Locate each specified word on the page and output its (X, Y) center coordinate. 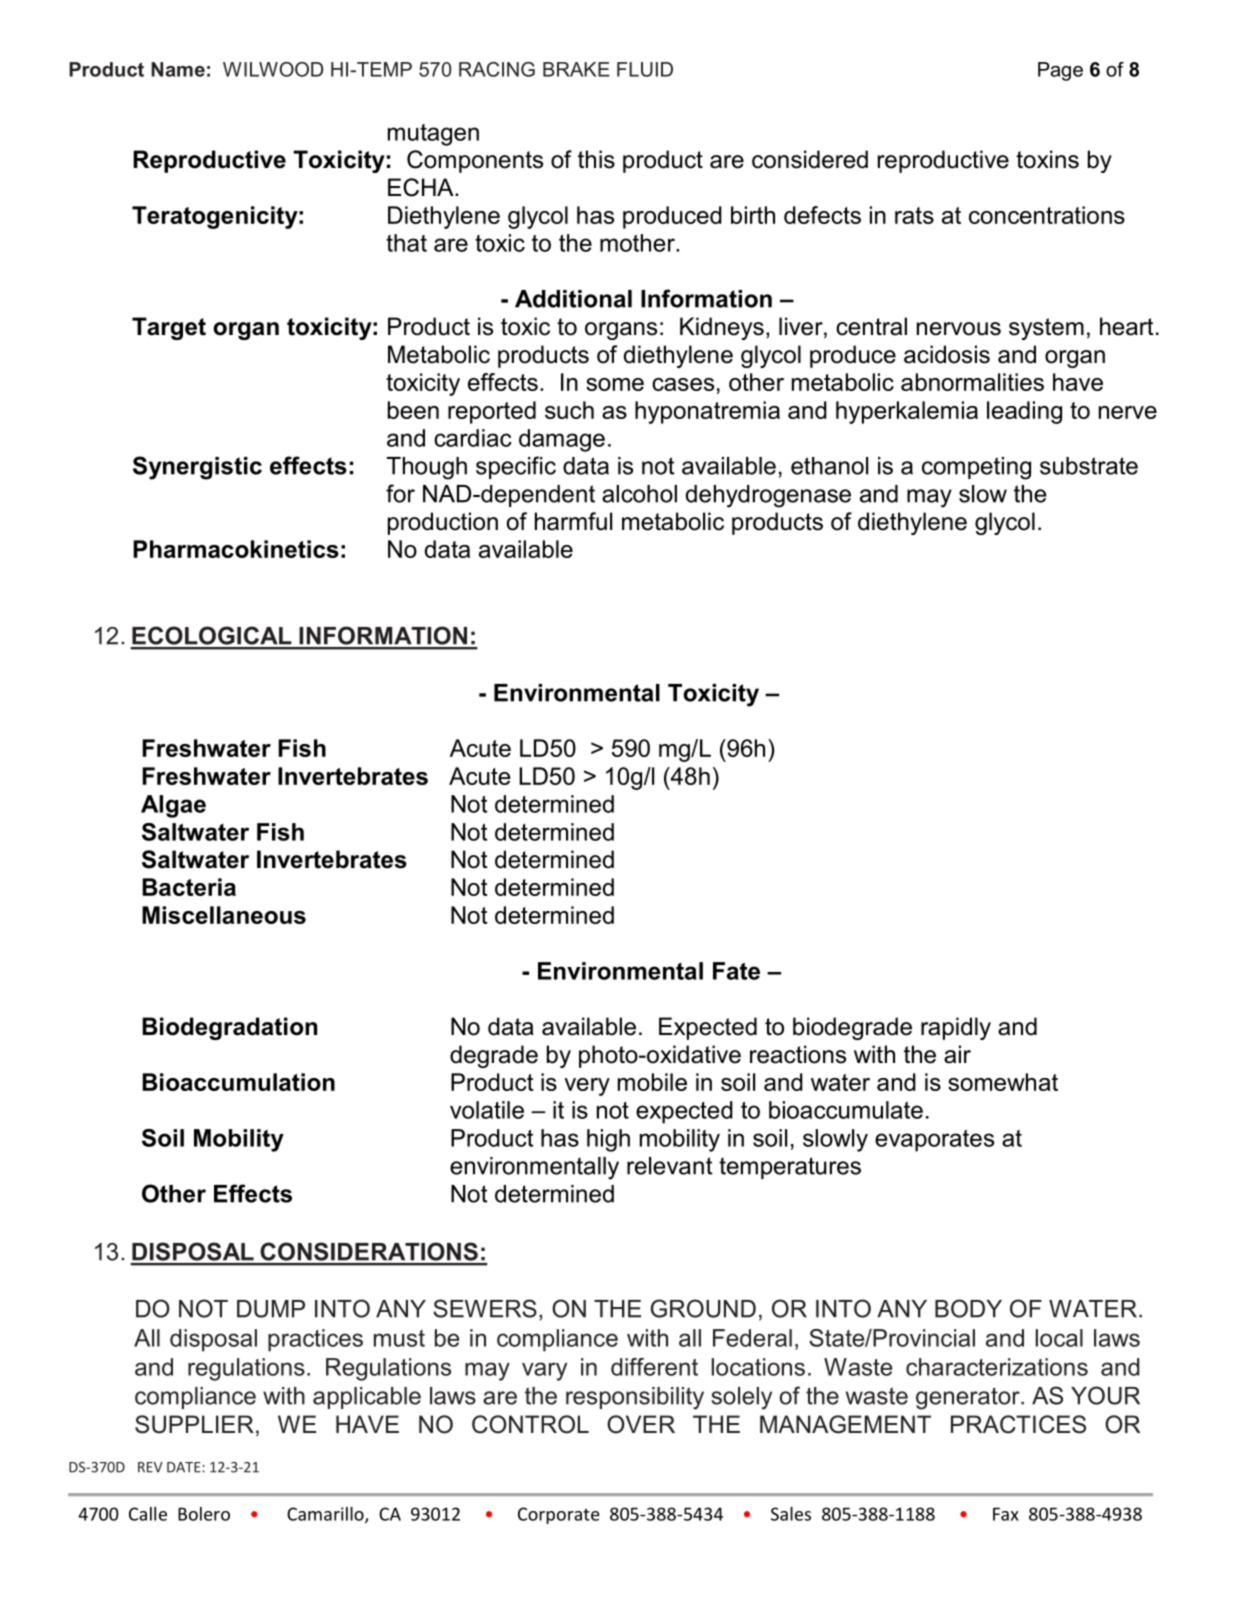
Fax (1006, 1514)
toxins (1047, 159)
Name (178, 69)
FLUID (645, 69)
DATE (185, 1467)
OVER (641, 1424)
